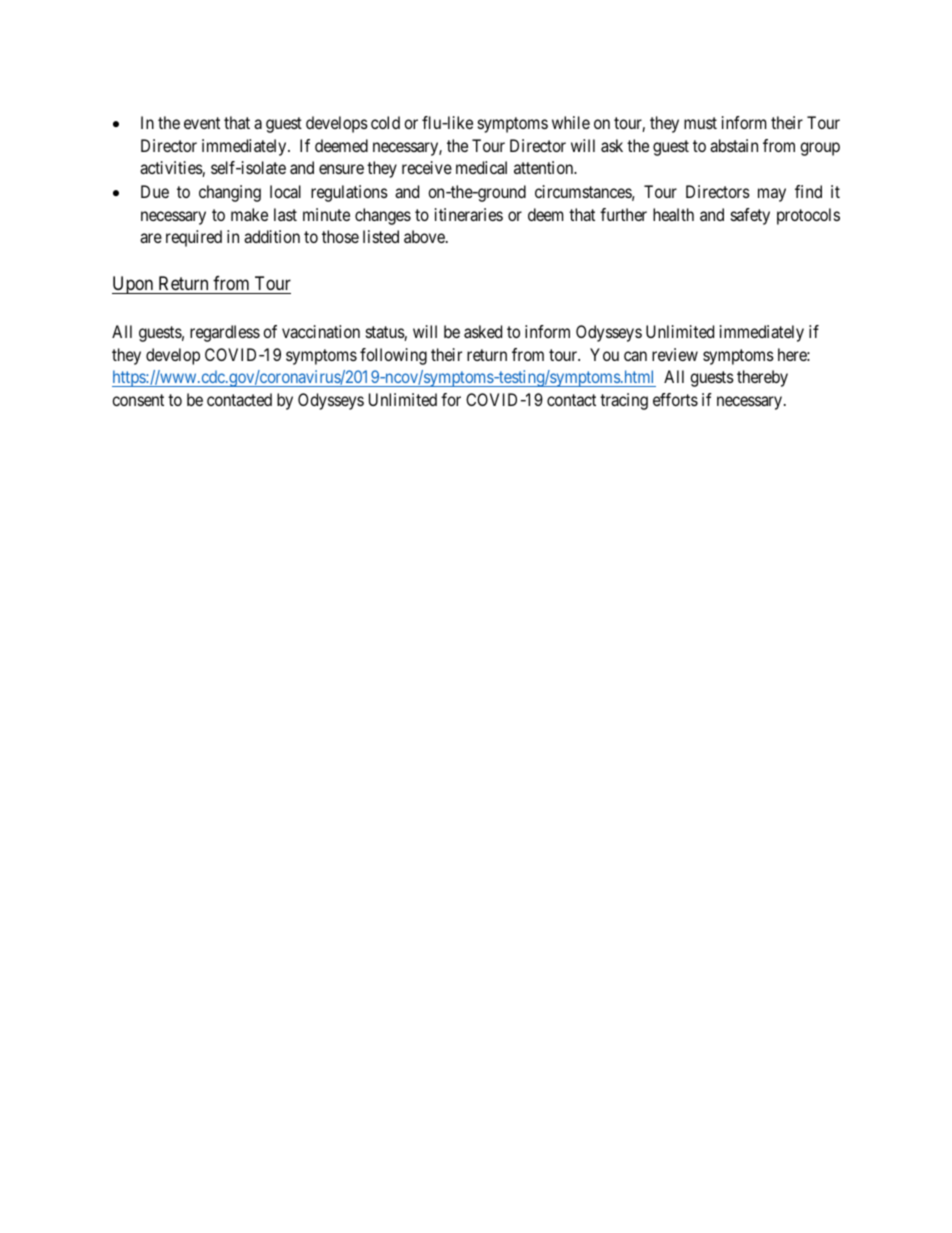 This screenshot has height=1233, width=952. Describe the element at coordinates (469, 214) in the screenshot. I see `itineraries` at that location.
